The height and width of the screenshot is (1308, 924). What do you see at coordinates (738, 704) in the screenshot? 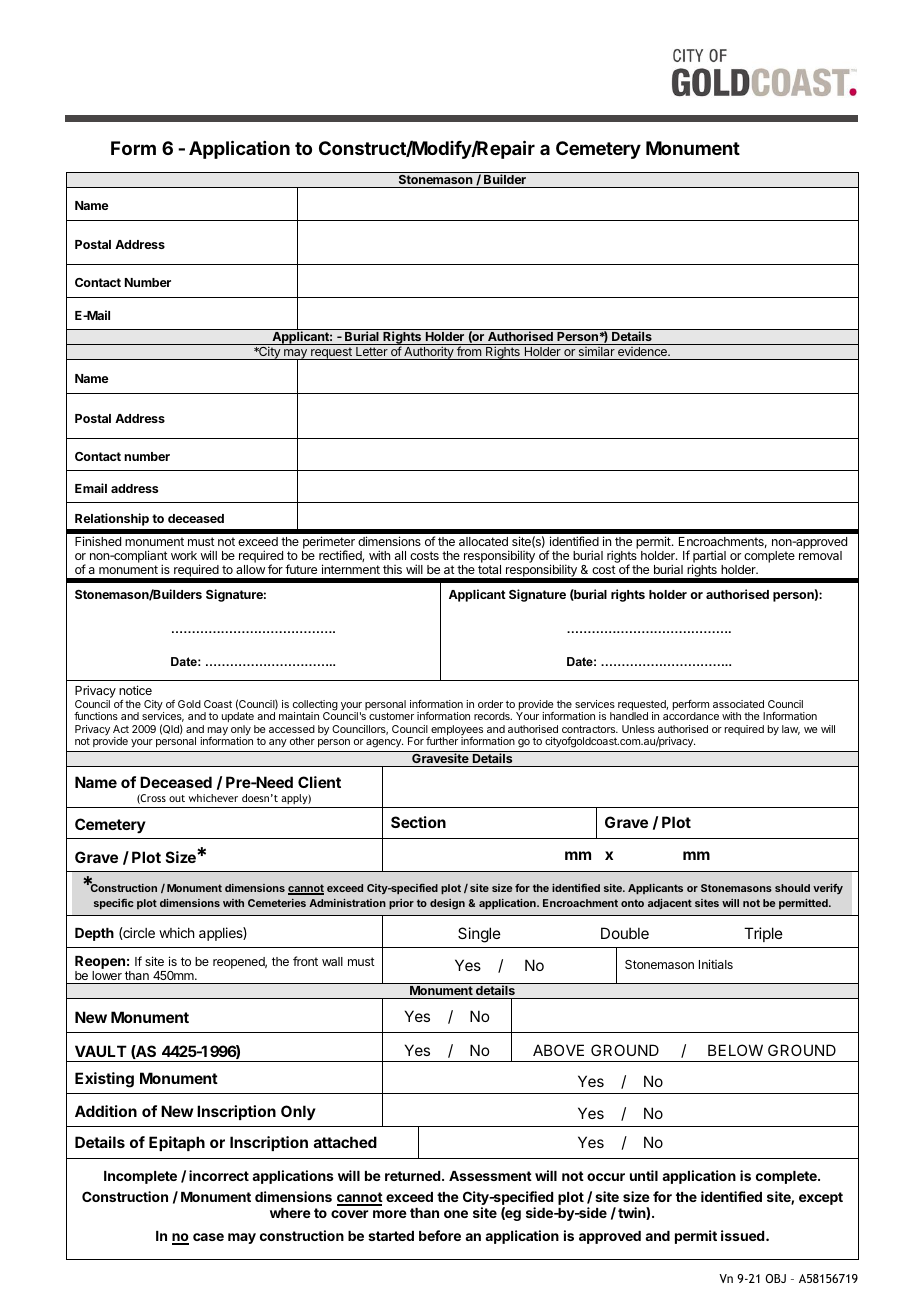
I see `associated` at bounding box center [738, 704].
